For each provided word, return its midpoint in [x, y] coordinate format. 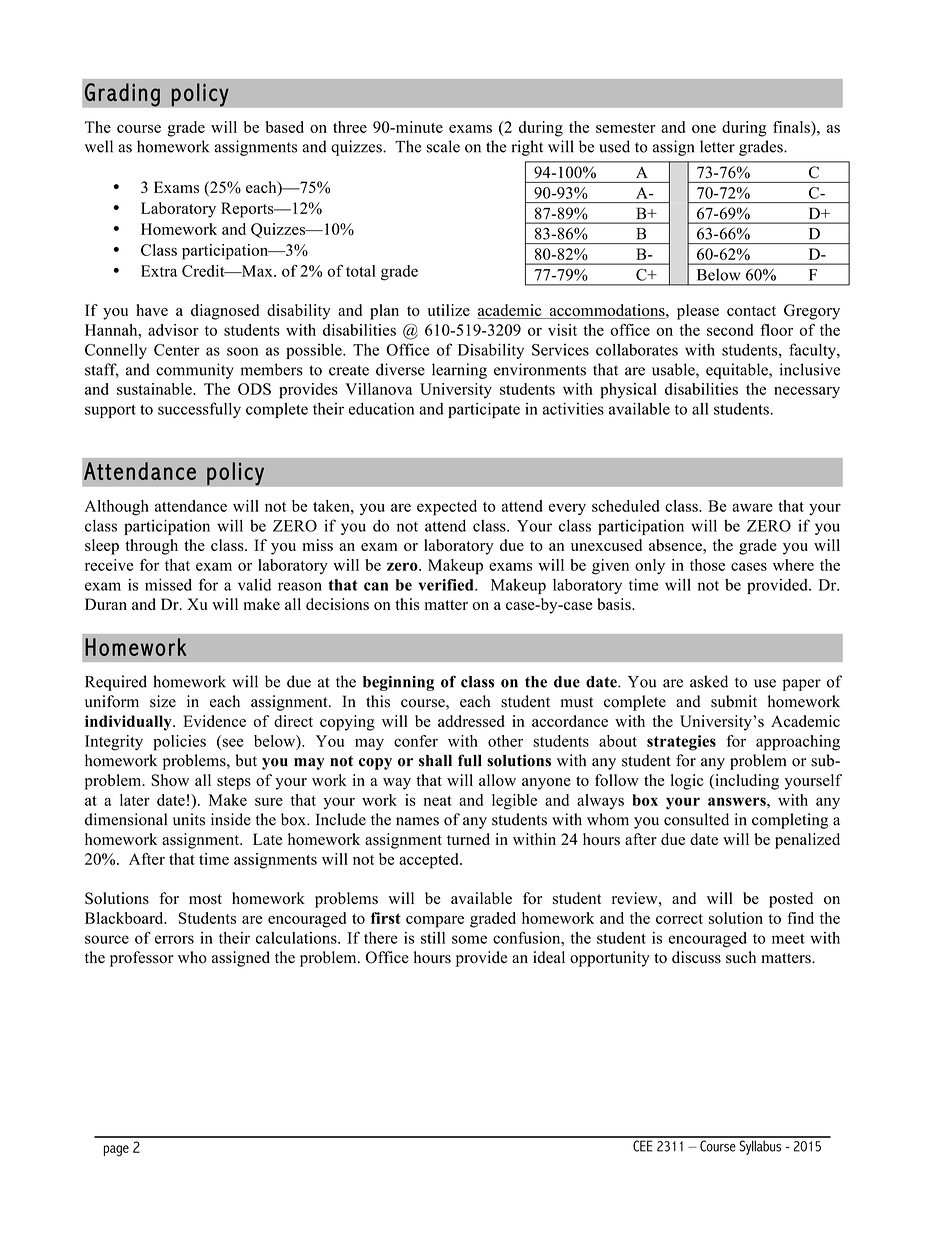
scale [443, 146]
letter [717, 146]
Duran [106, 604]
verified [447, 585]
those [707, 565]
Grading [122, 95]
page [116, 1151]
